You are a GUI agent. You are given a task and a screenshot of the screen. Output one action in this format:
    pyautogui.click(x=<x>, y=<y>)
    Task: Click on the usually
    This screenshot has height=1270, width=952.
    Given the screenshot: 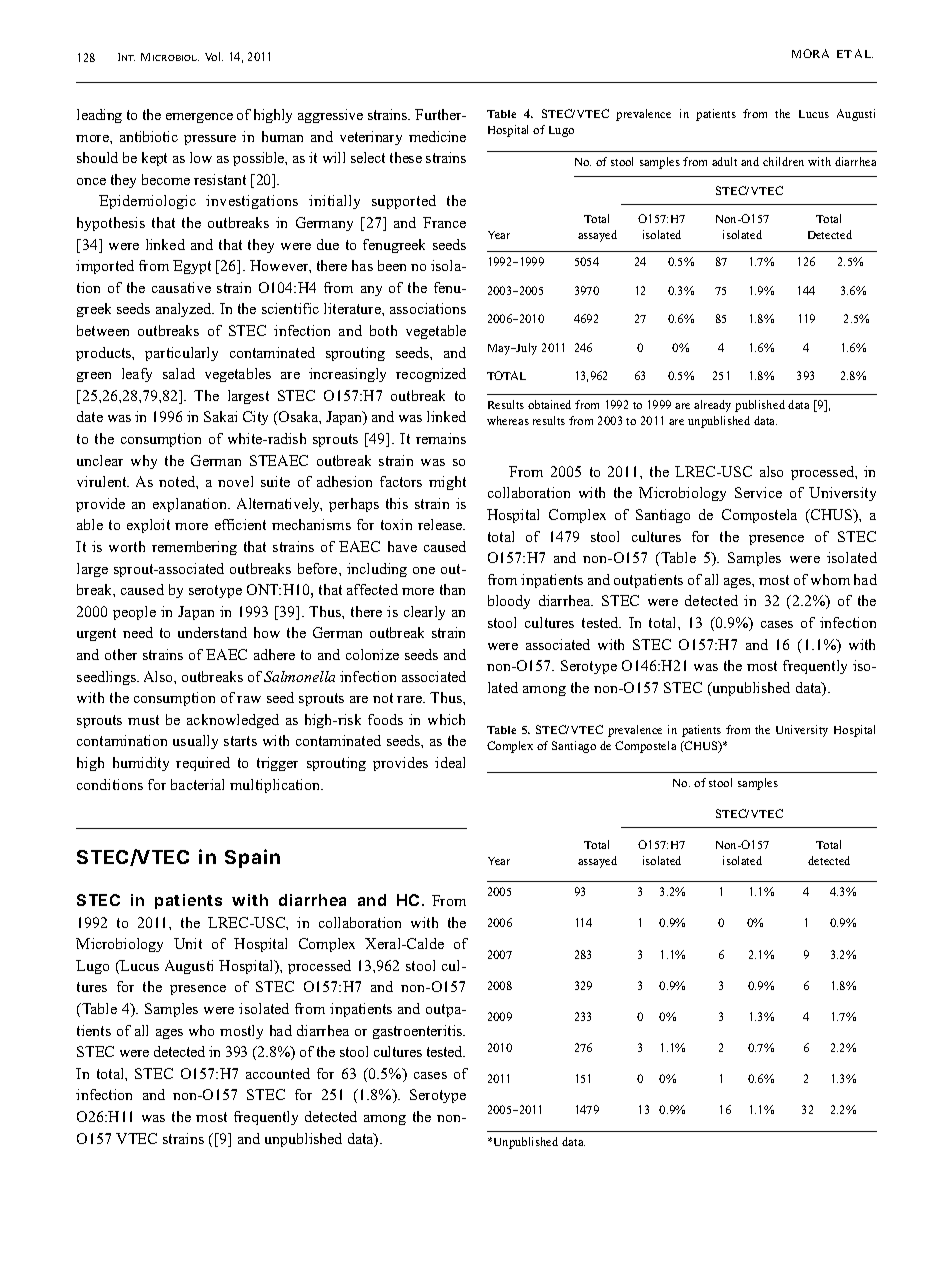 What is the action you would take?
    pyautogui.click(x=195, y=742)
